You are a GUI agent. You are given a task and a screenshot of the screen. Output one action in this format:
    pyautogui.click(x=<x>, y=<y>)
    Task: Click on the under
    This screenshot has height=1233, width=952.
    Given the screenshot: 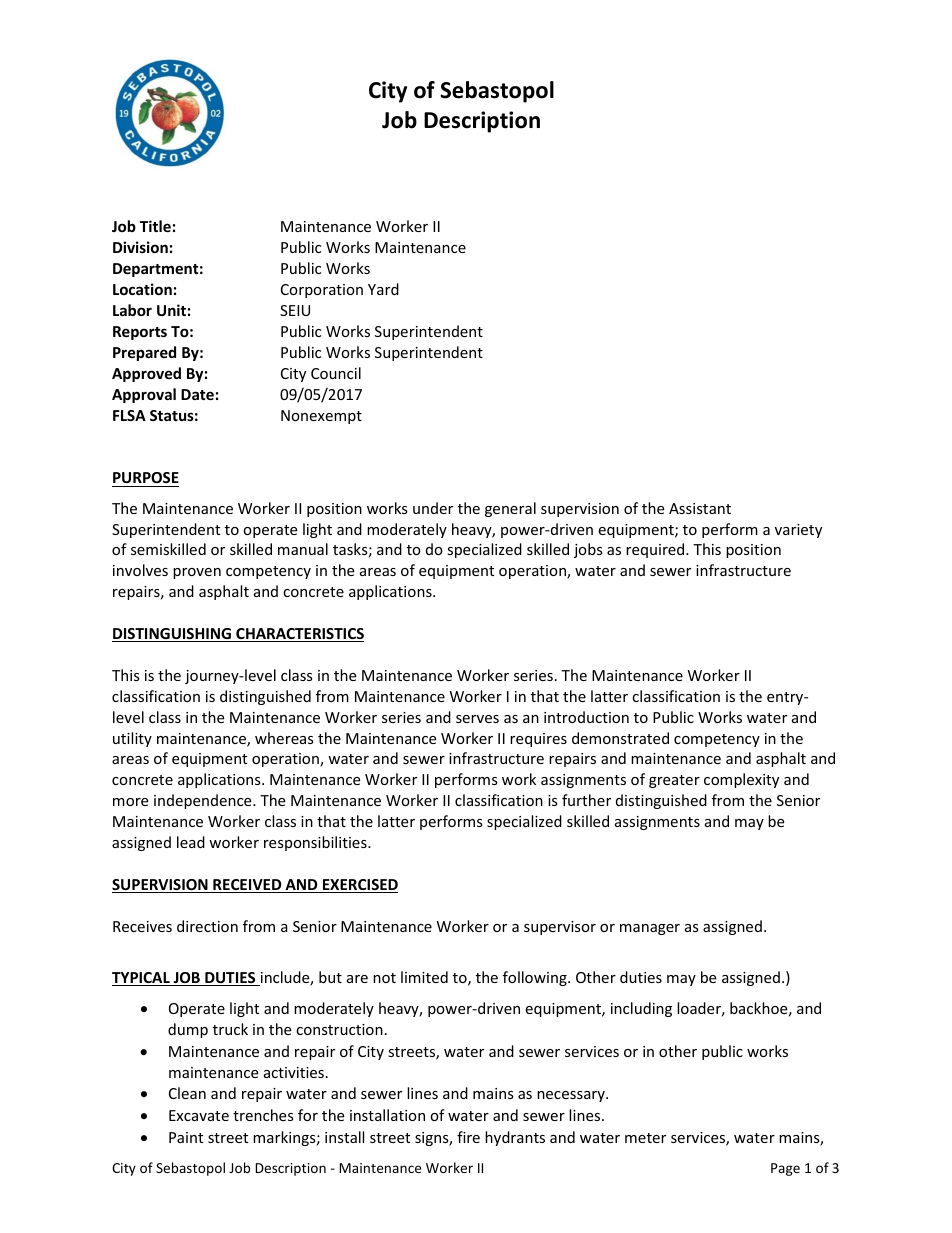 What is the action you would take?
    pyautogui.click(x=433, y=508)
